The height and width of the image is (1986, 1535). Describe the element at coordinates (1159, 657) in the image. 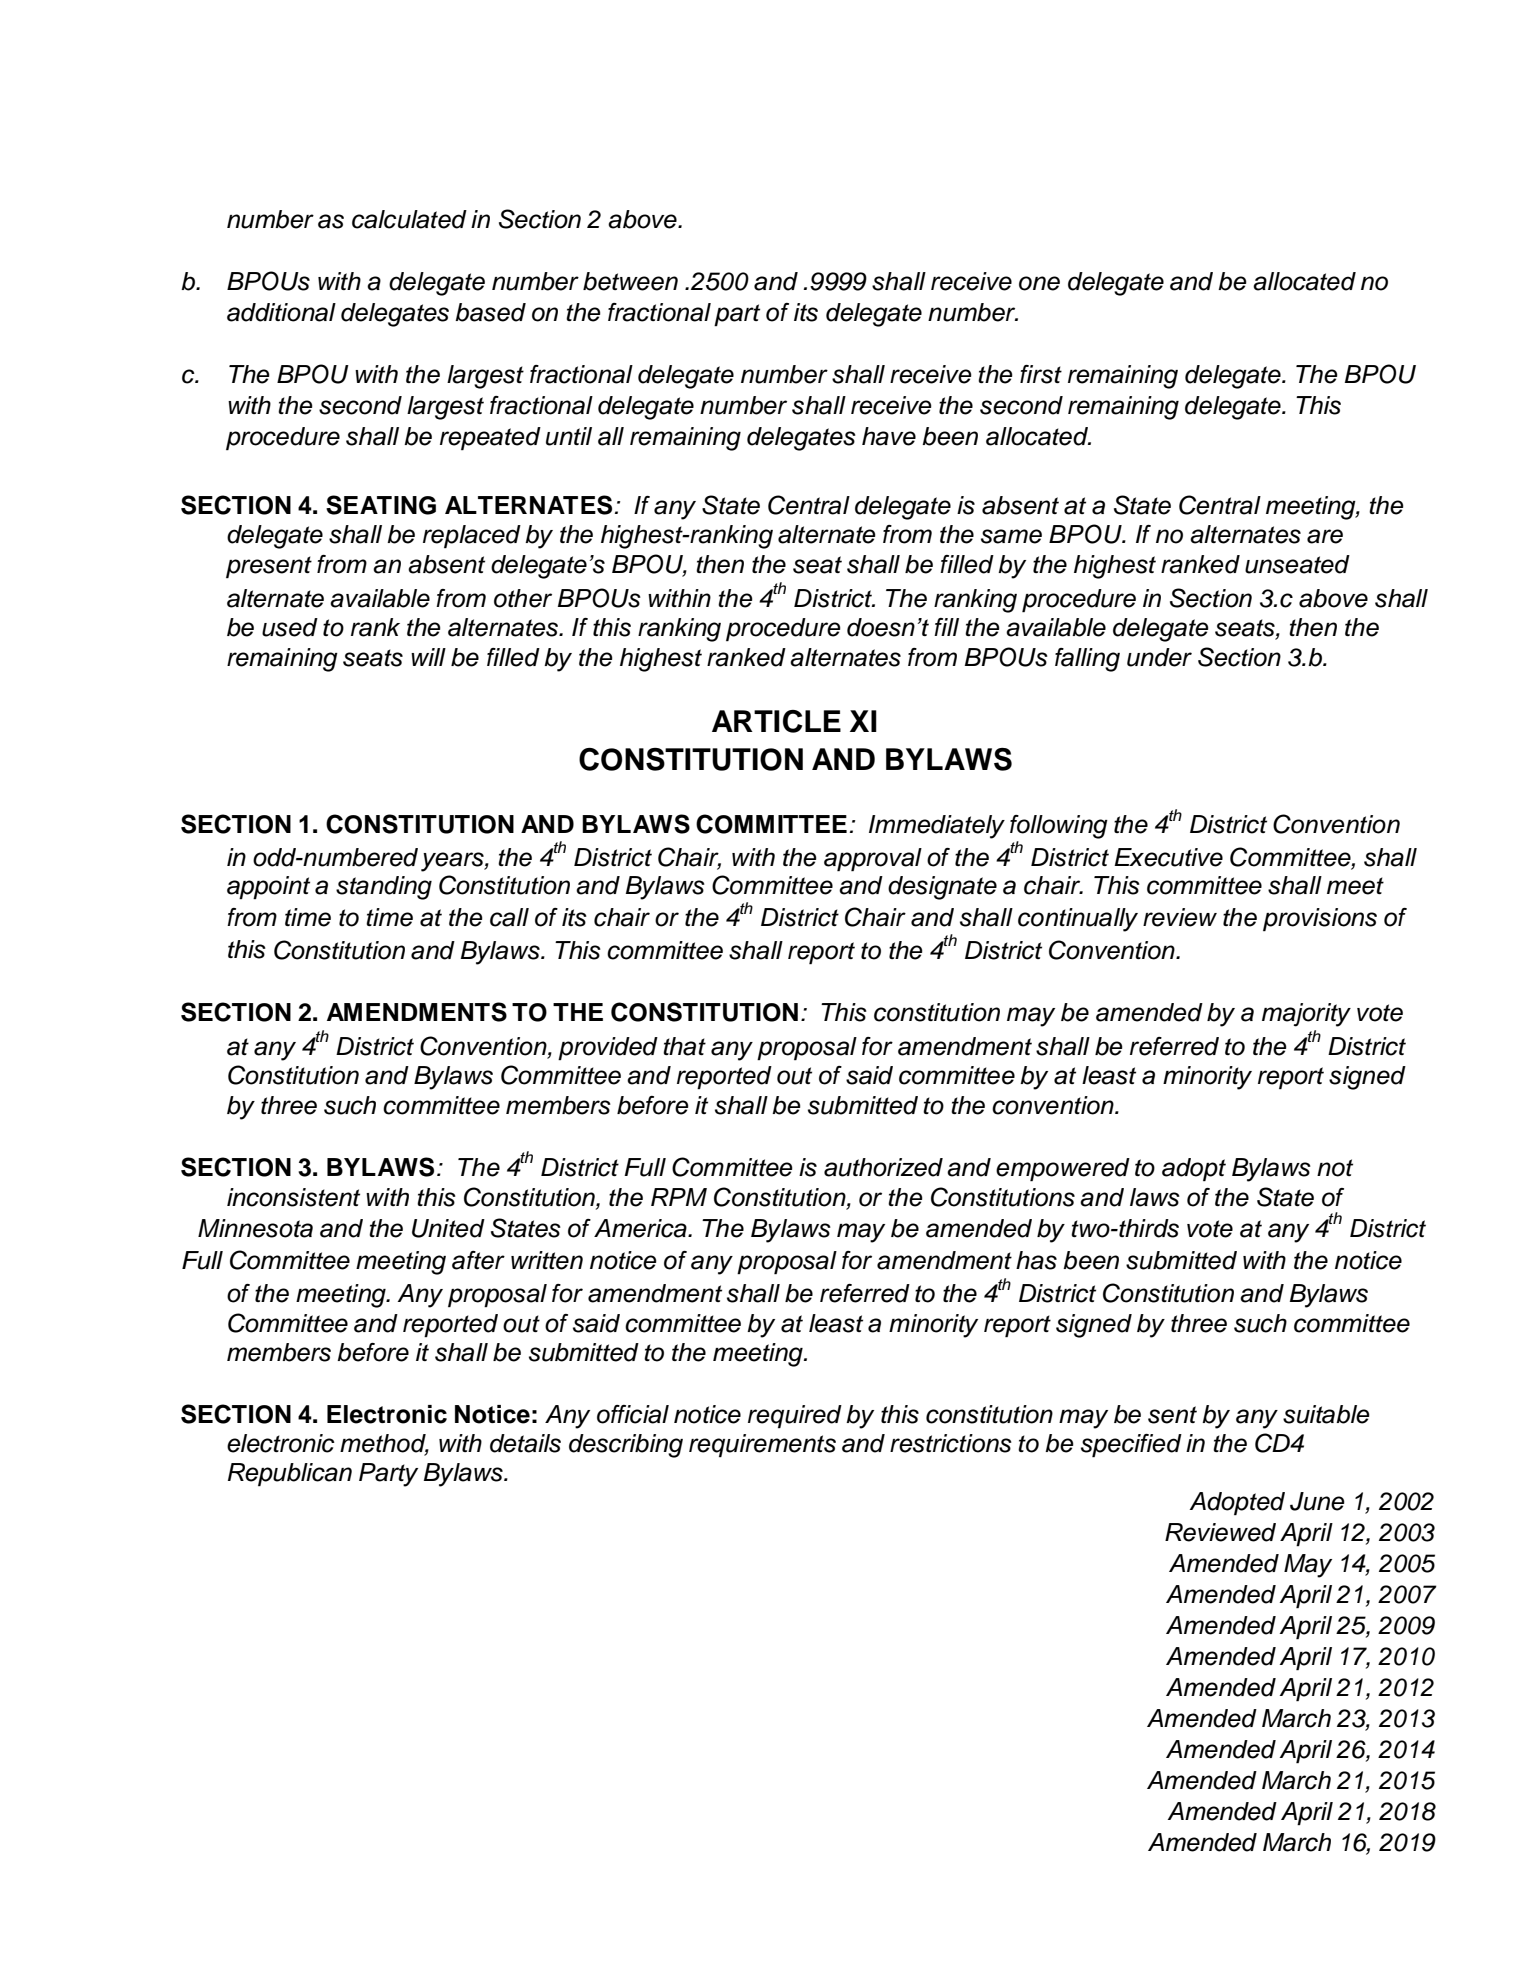

I see `under` at that location.
